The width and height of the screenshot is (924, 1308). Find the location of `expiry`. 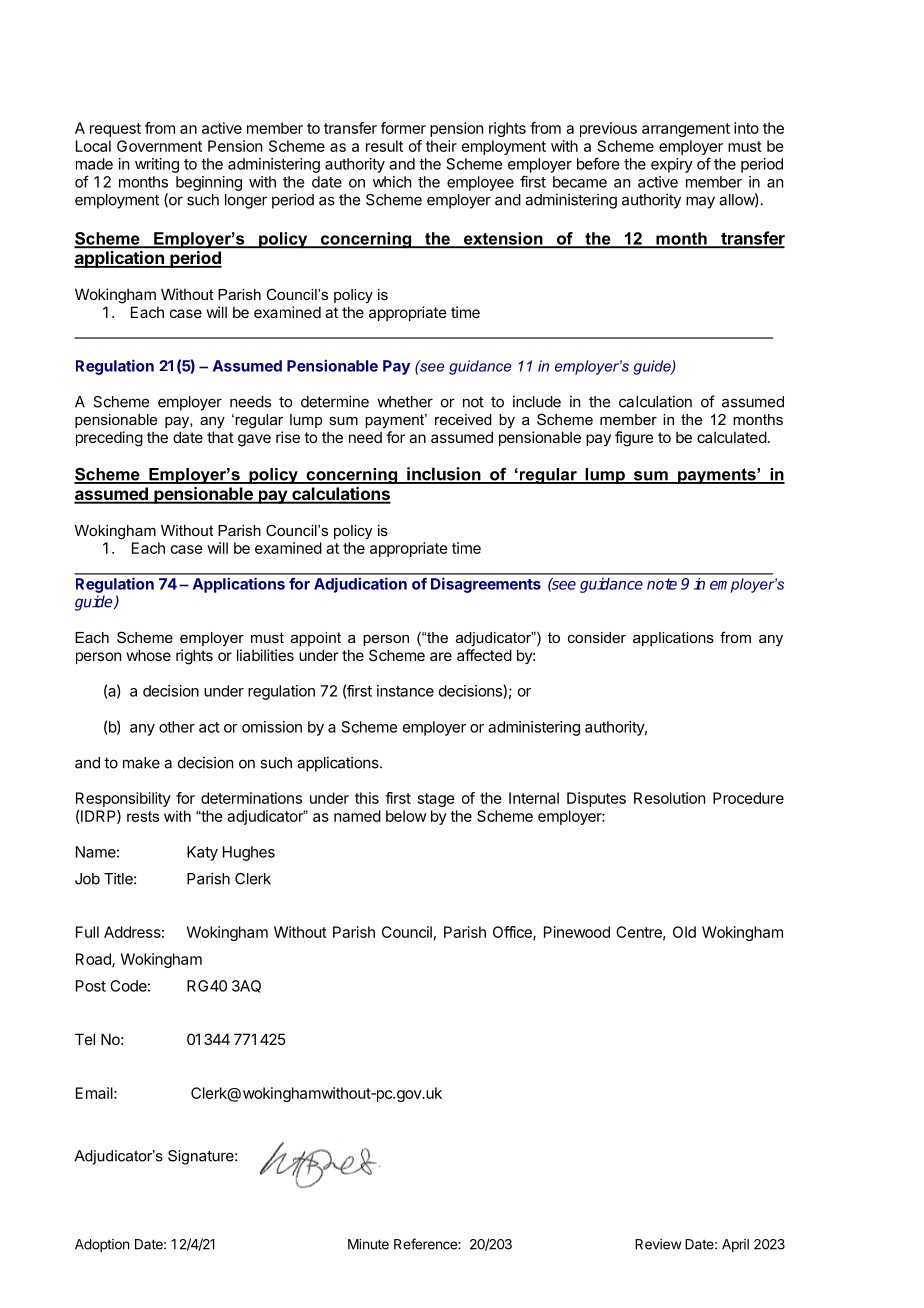

expiry is located at coordinates (672, 165).
